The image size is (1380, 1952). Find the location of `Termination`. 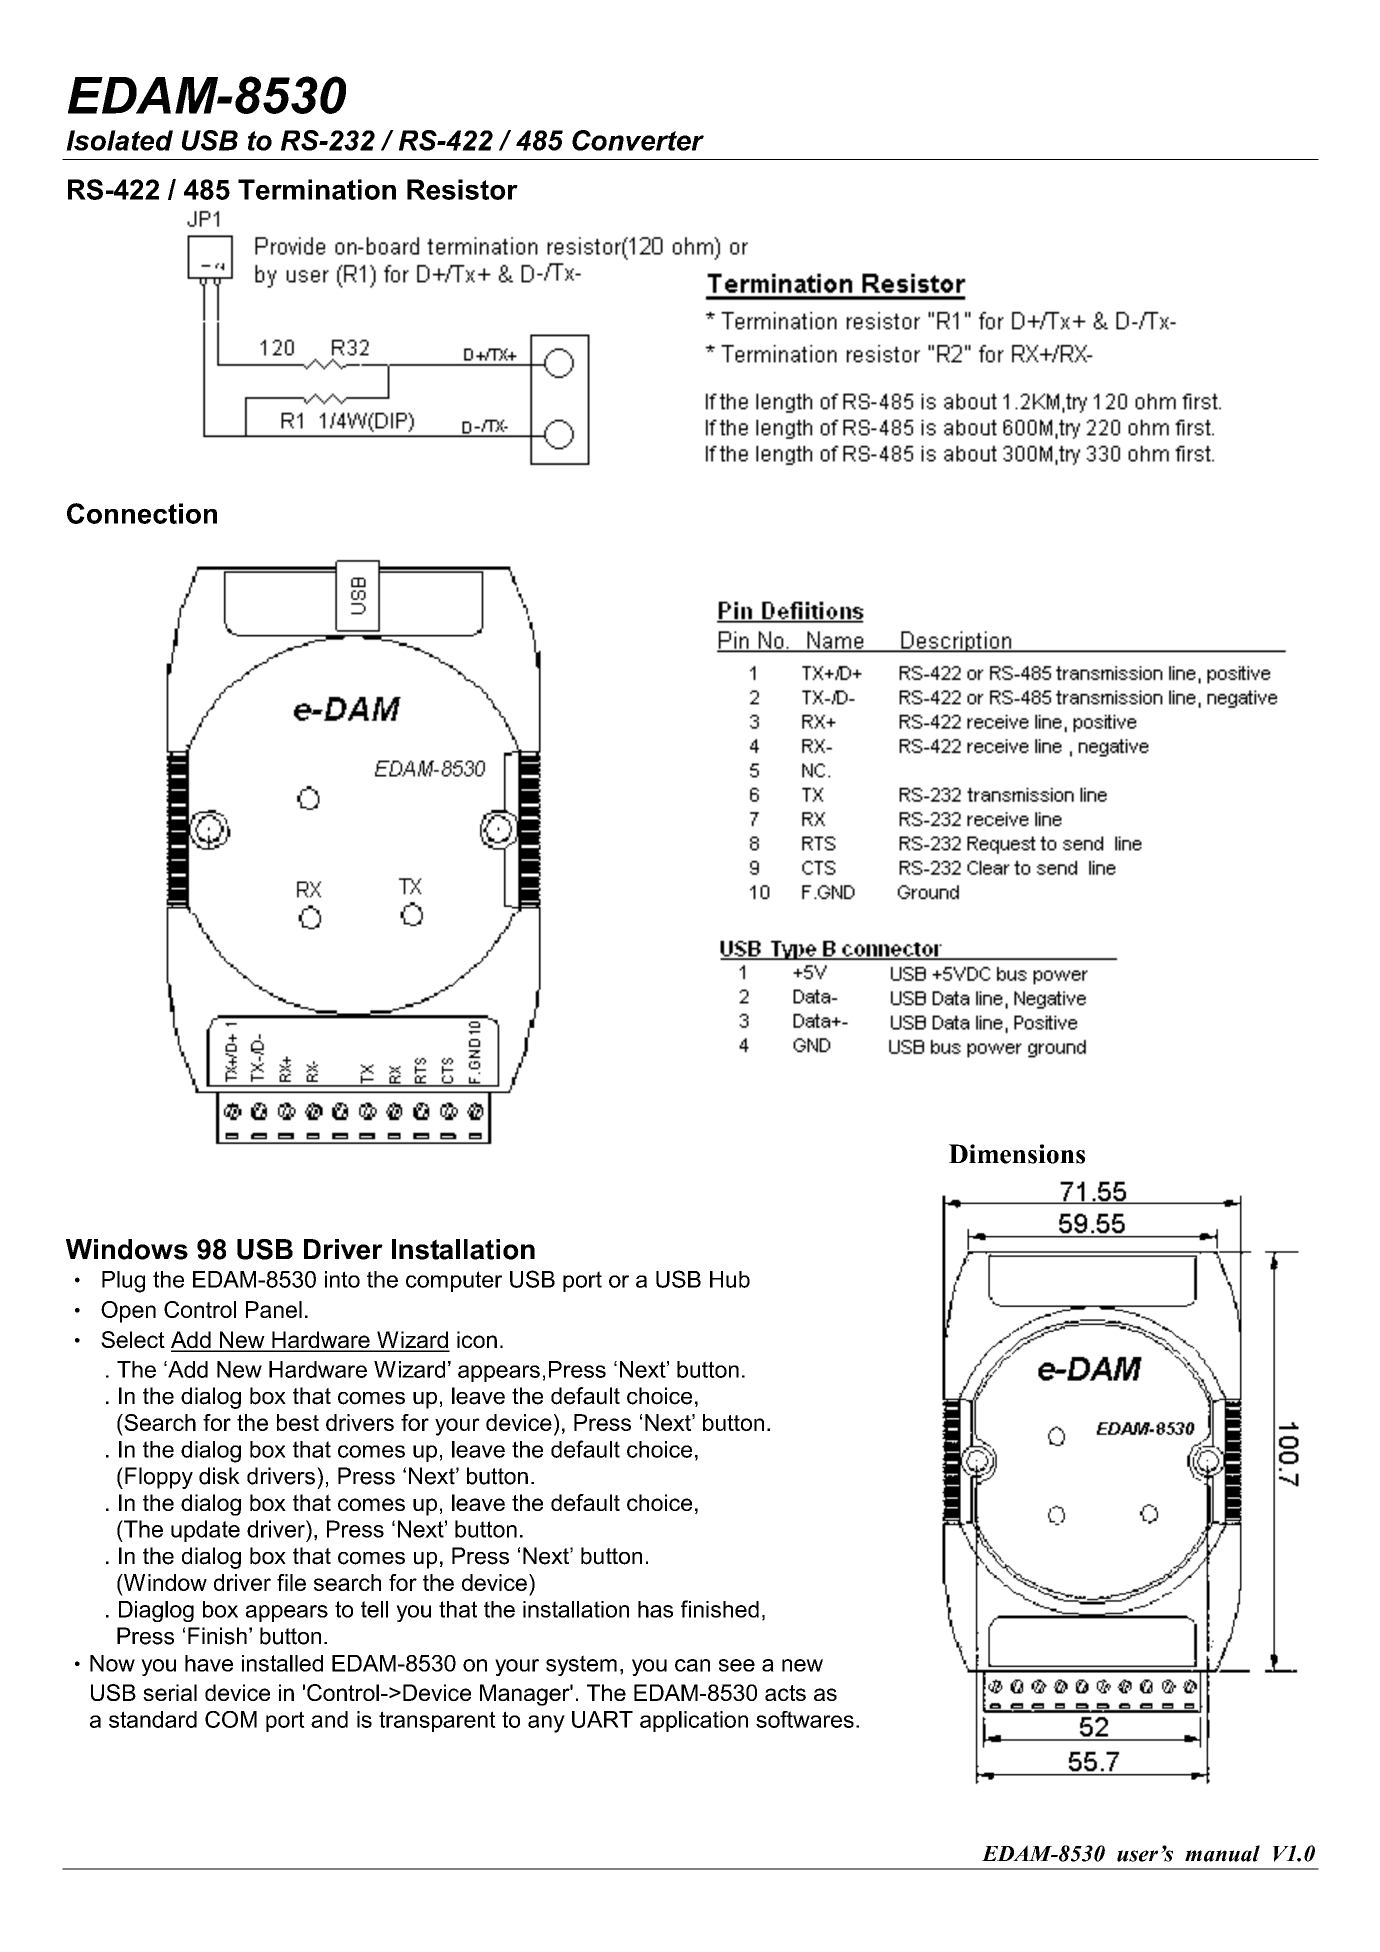

Termination is located at coordinates (317, 189).
